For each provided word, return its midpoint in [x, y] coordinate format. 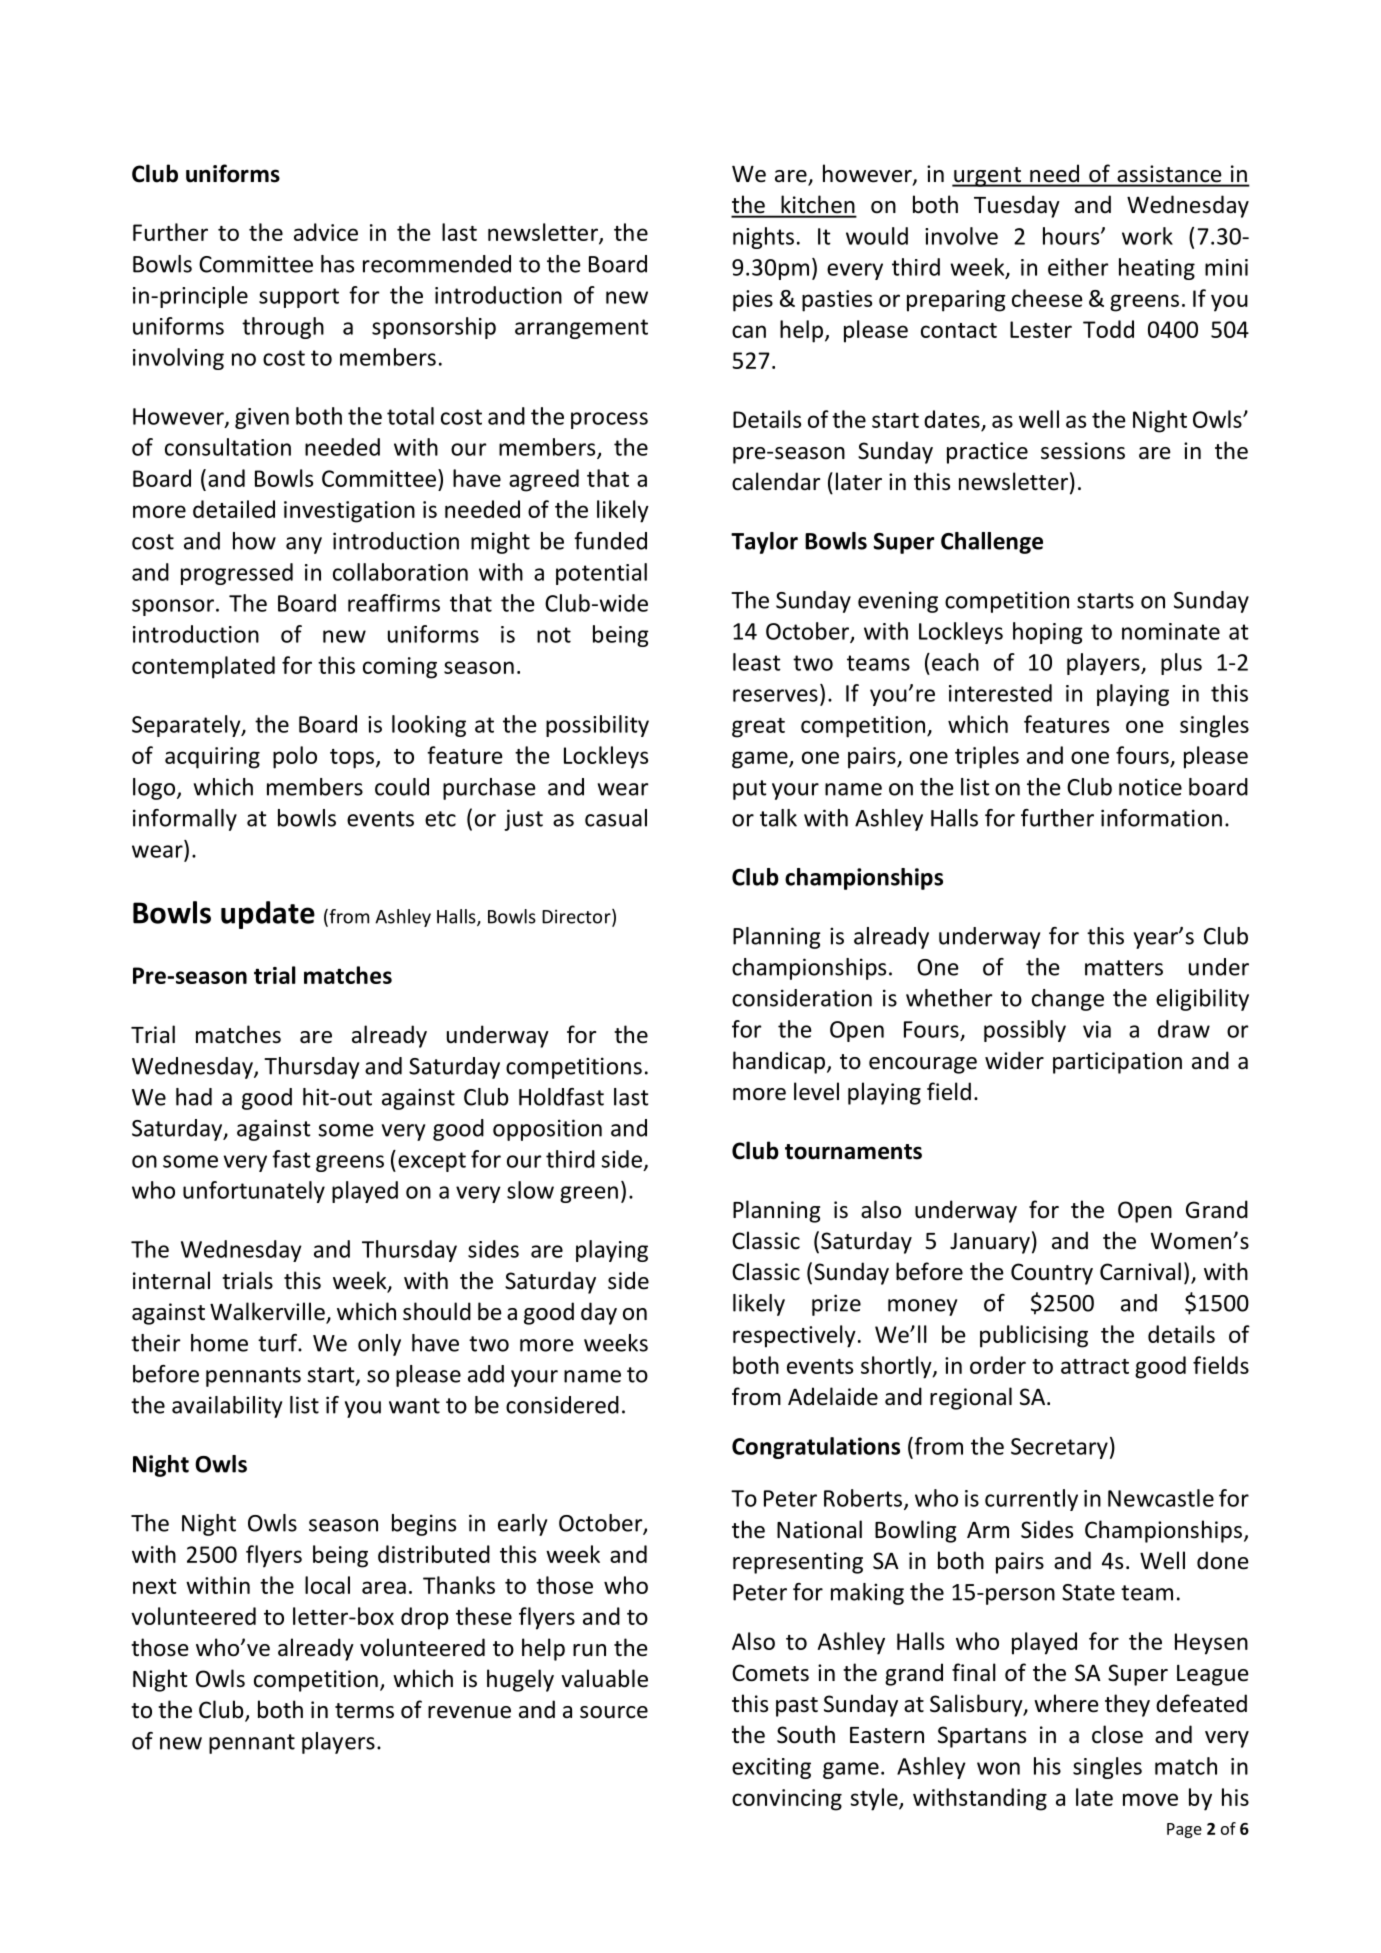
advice [326, 232]
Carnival [1140, 1271]
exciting [771, 1768]
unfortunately [254, 1192]
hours [1072, 236]
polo [295, 757]
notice [1150, 787]
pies [753, 301]
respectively [794, 1336]
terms [364, 1711]
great [758, 728]
